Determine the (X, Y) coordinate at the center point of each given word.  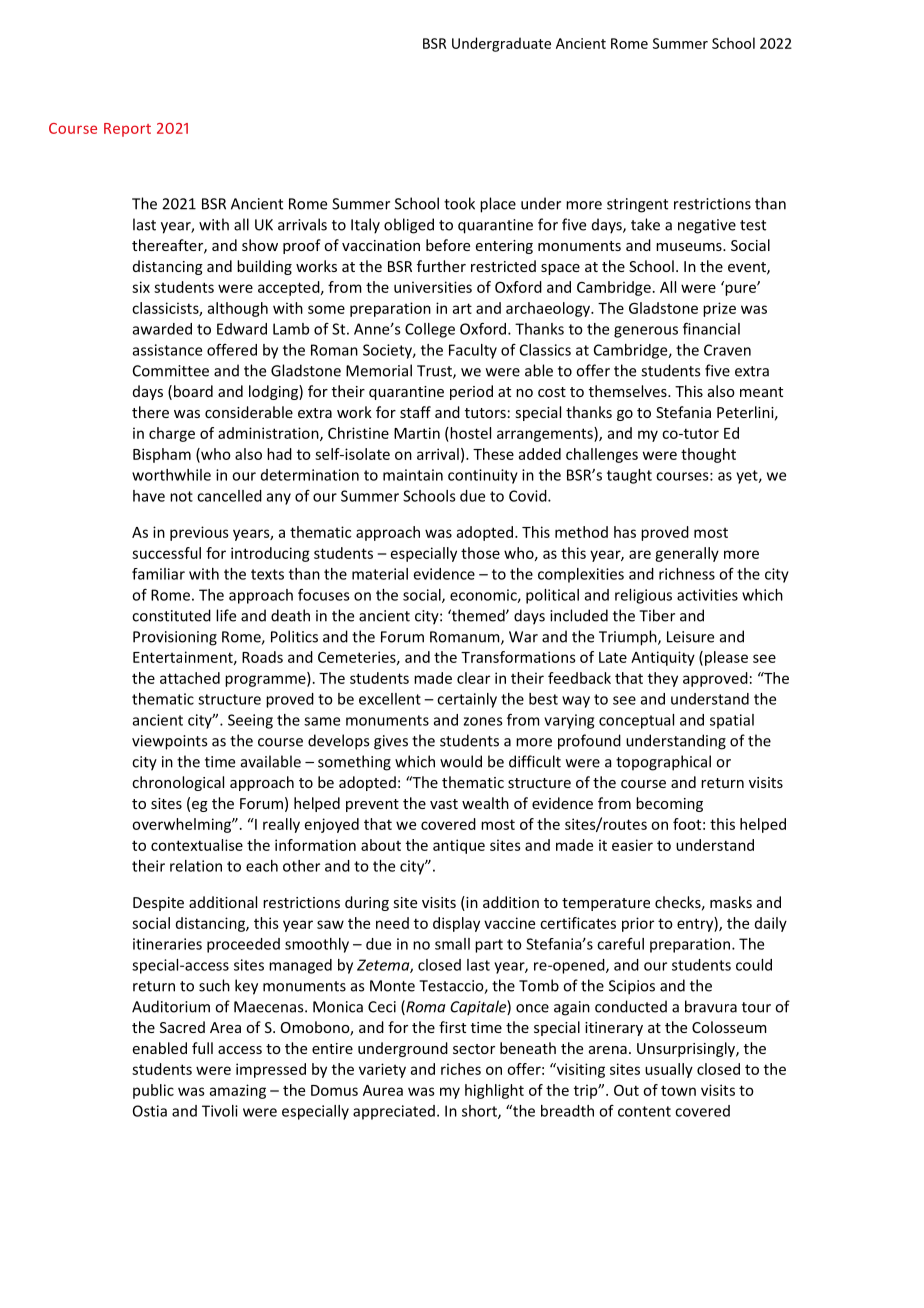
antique (459, 846)
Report (127, 130)
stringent (637, 205)
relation (196, 866)
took (459, 203)
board (193, 391)
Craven (727, 350)
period (471, 392)
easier (632, 845)
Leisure (690, 637)
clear (473, 678)
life (226, 615)
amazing (238, 1091)
